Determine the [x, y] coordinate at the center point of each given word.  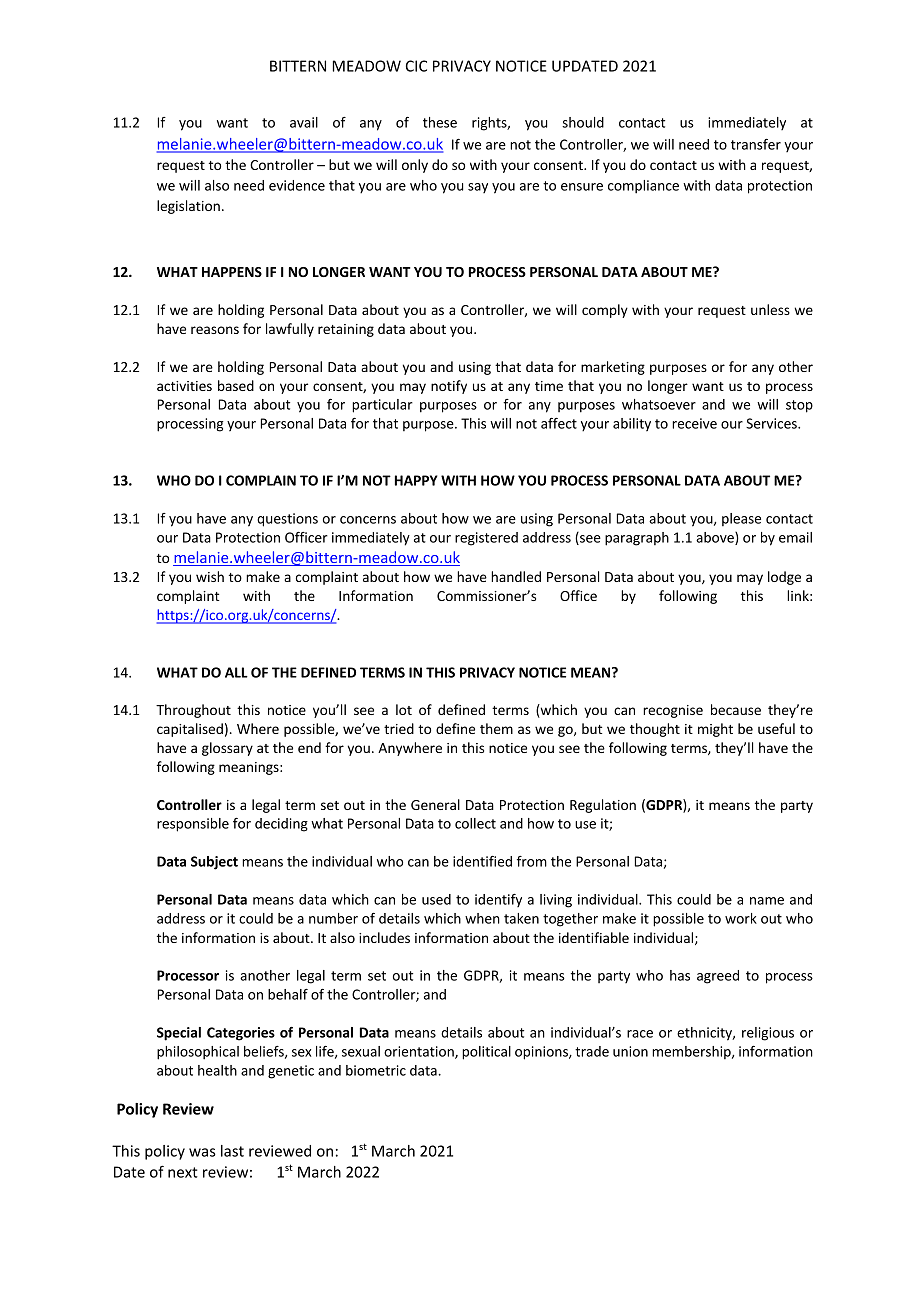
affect [559, 423]
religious [768, 1034]
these [440, 122]
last [232, 1151]
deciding [281, 825]
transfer [756, 144]
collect [475, 823]
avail [304, 122]
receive [694, 423]
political [486, 1053]
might [715, 730]
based [236, 385]
